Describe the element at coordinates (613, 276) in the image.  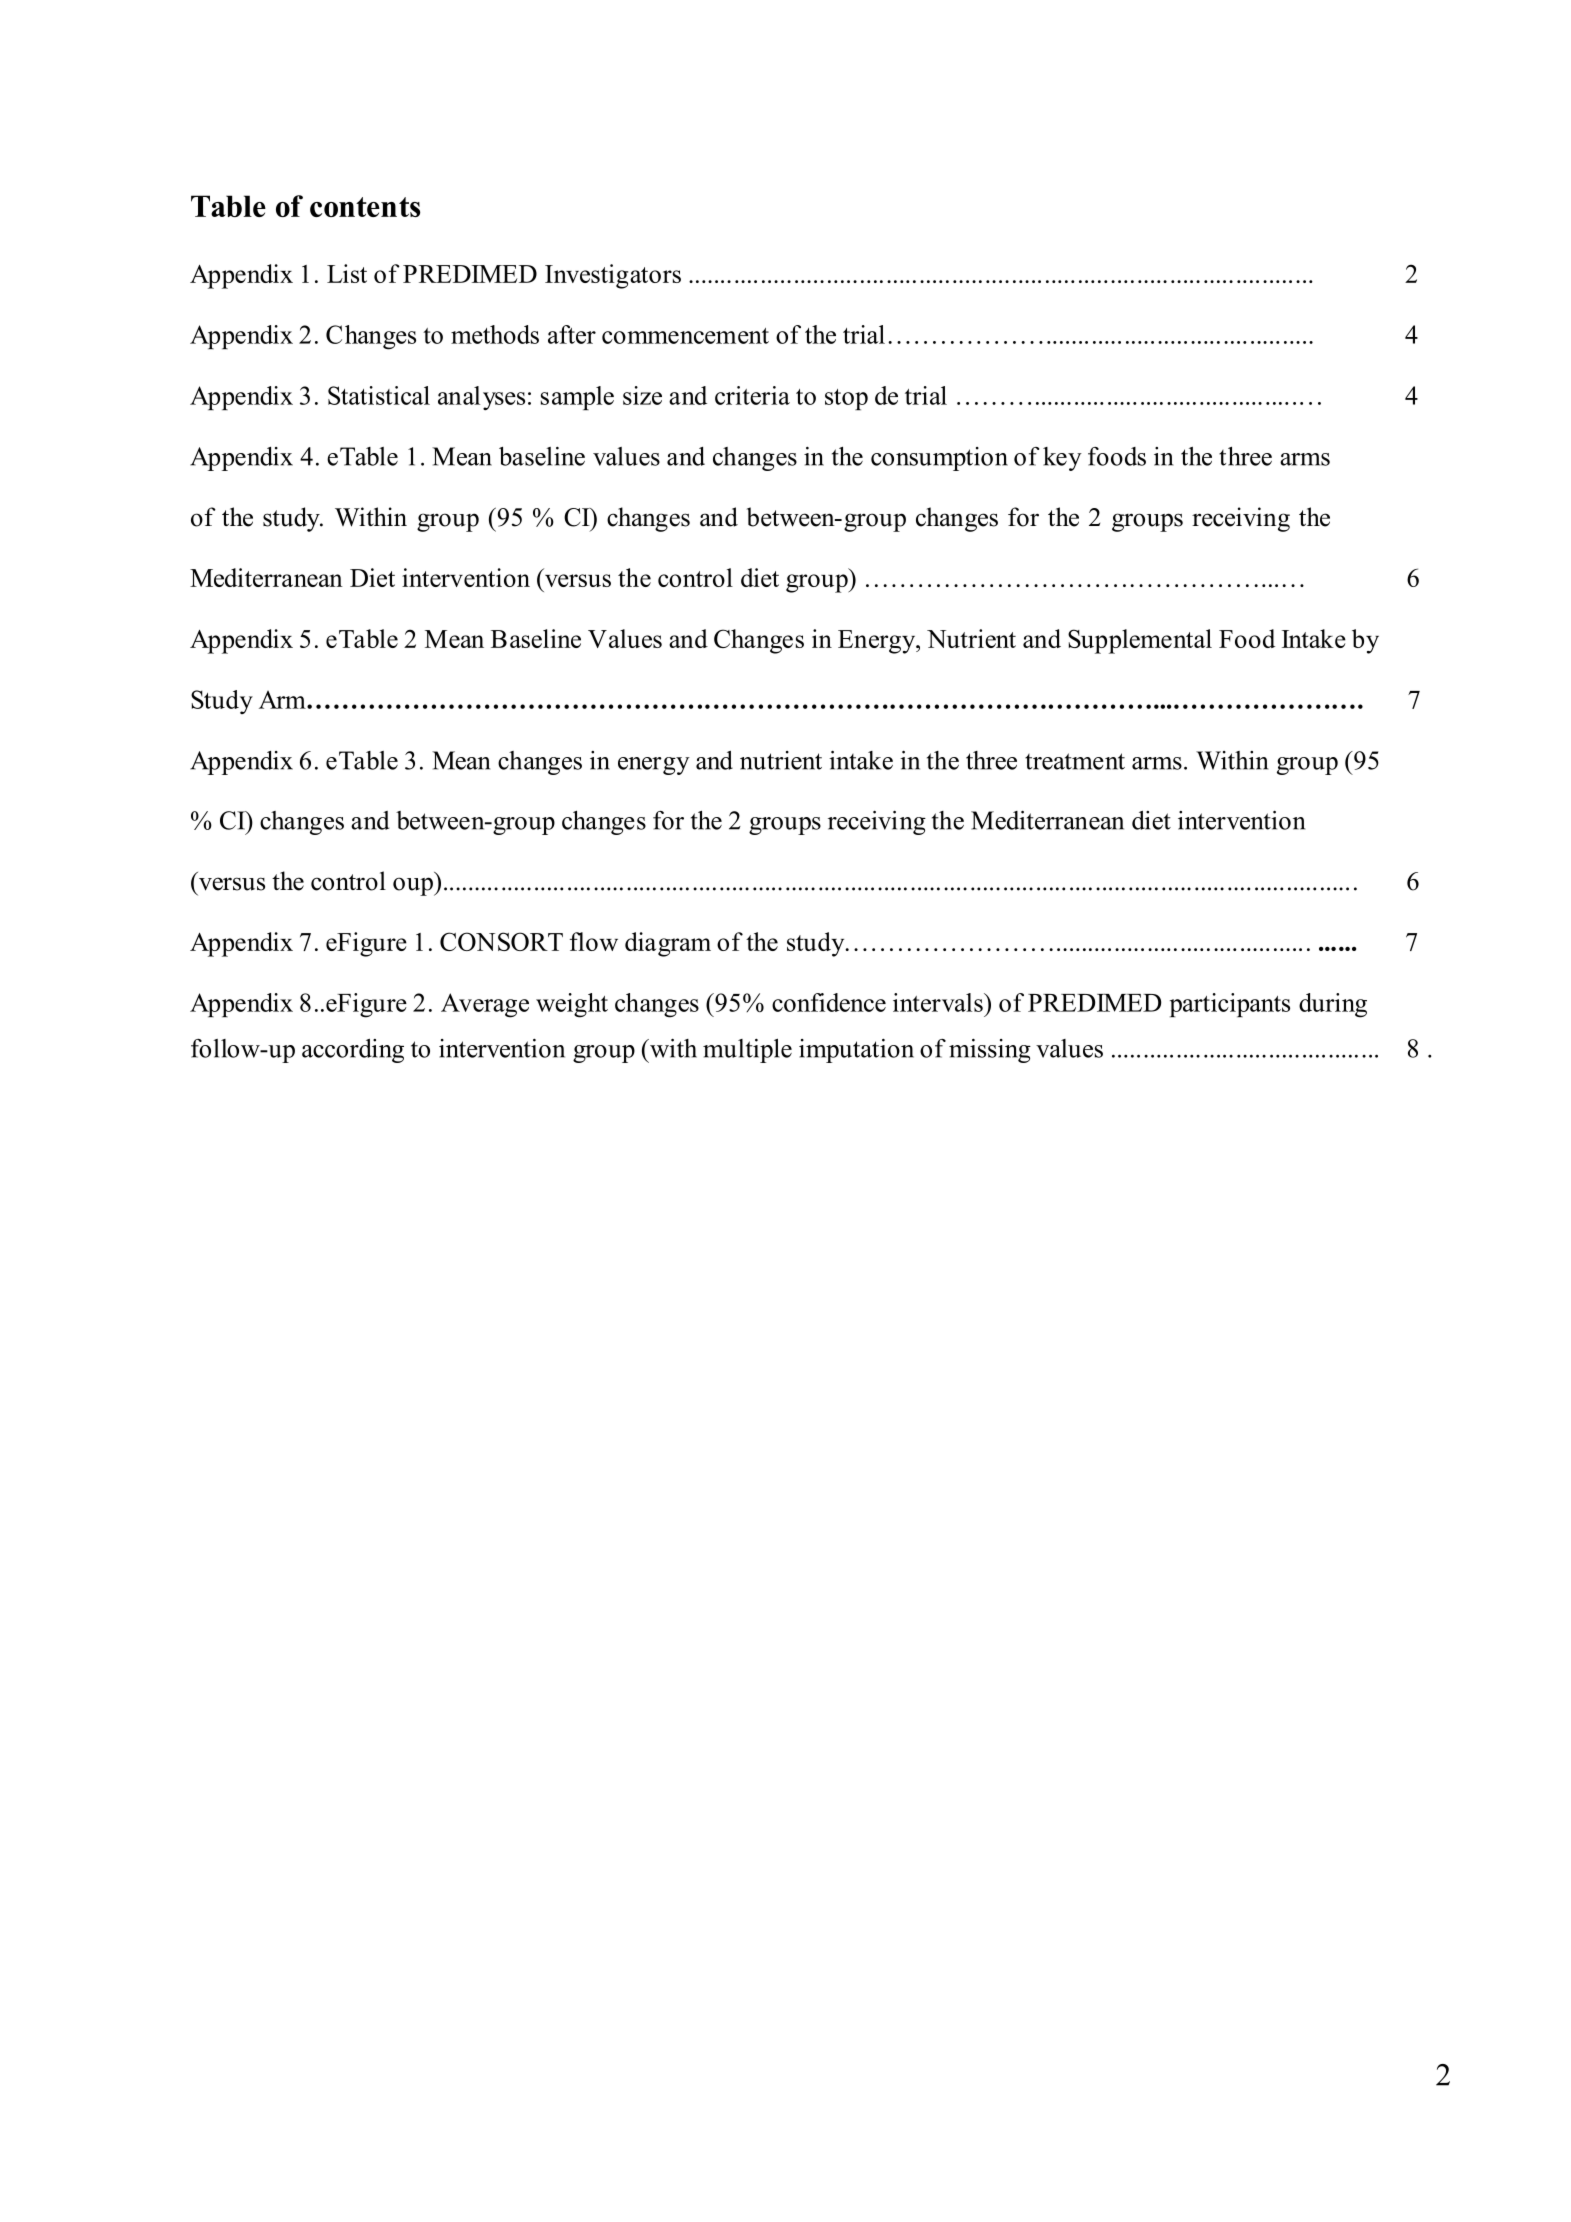
I see `Investigators` at that location.
